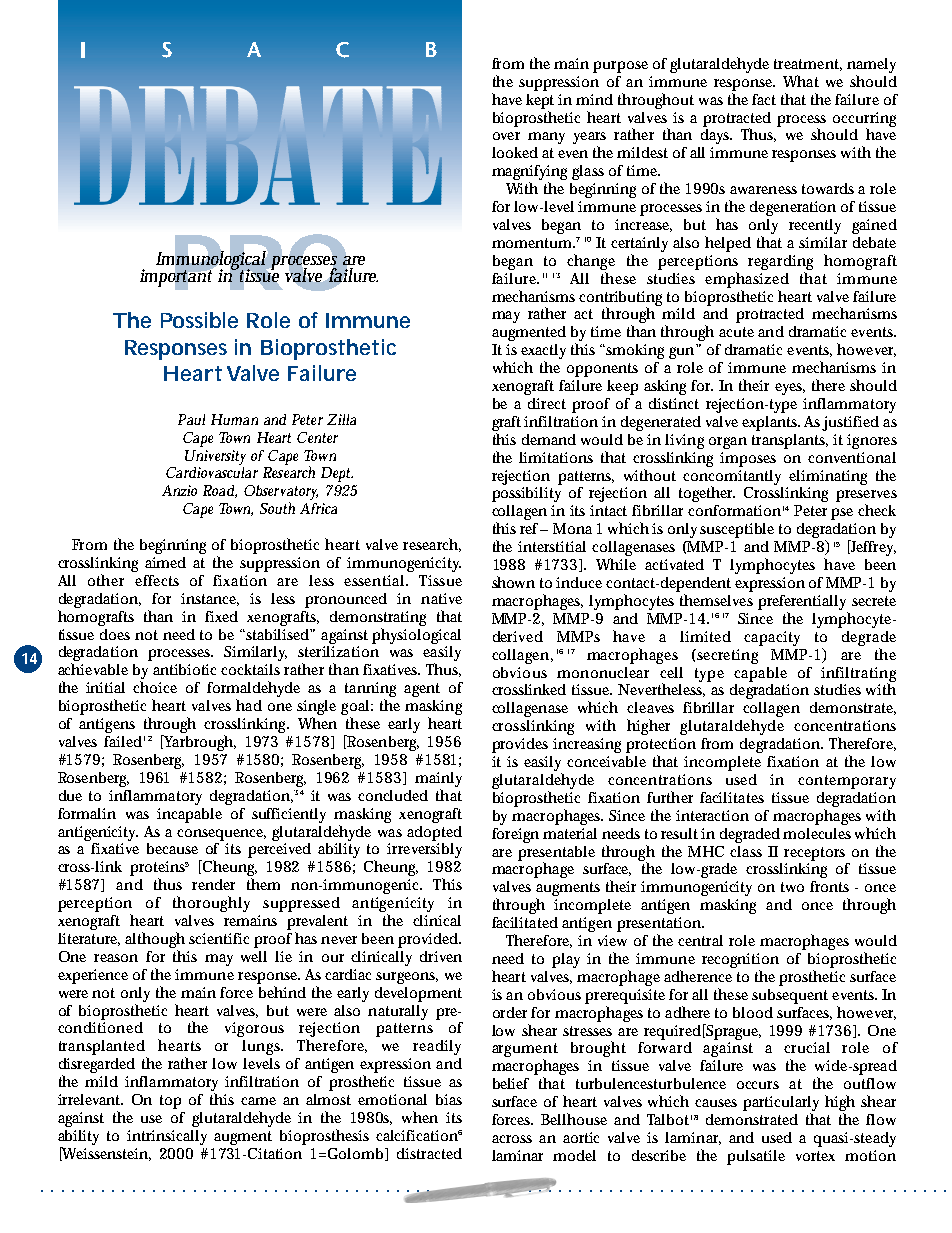 The image size is (952, 1233). I want to click on fact, so click(764, 99).
